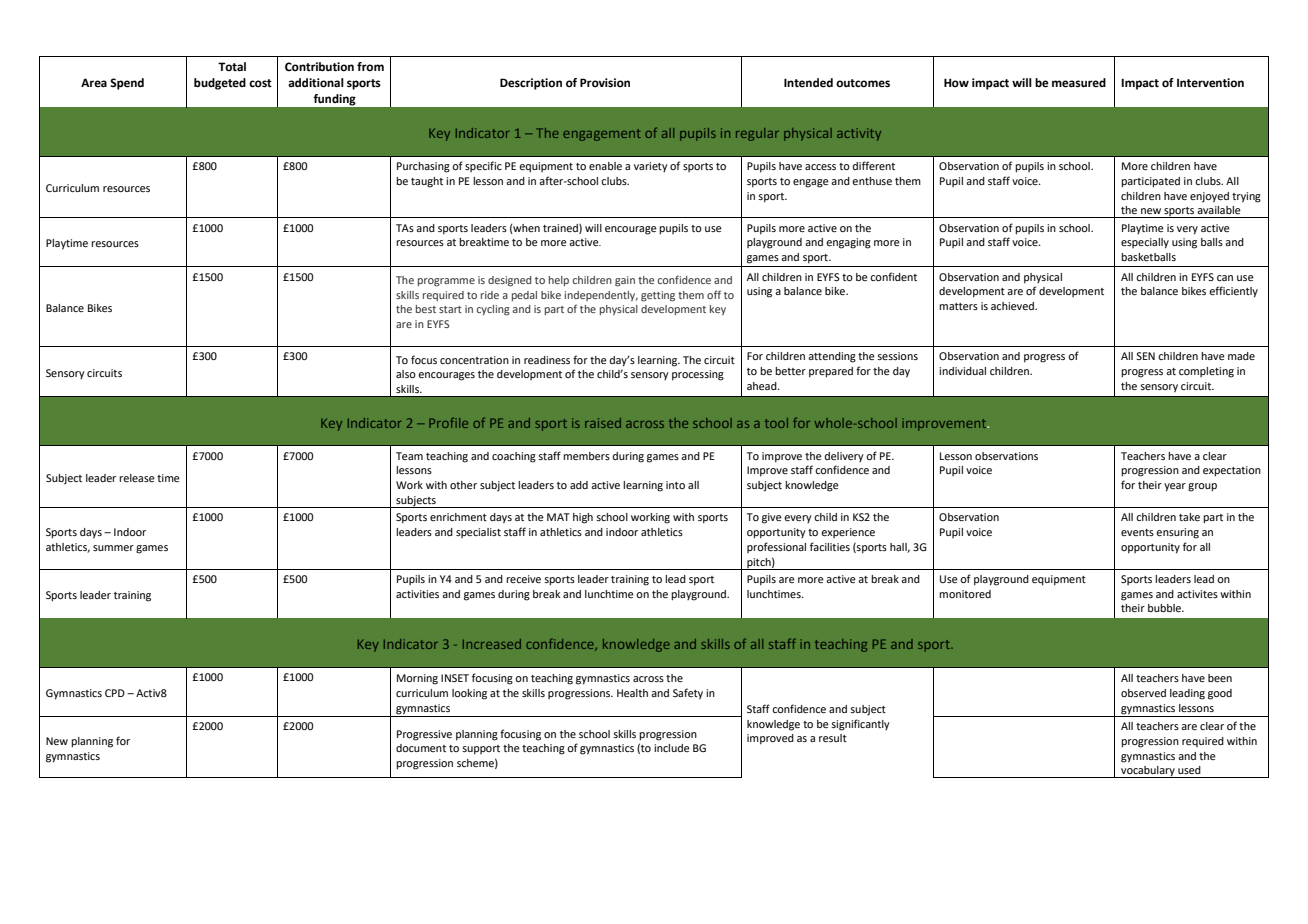  I want to click on year, so click(1175, 487).
